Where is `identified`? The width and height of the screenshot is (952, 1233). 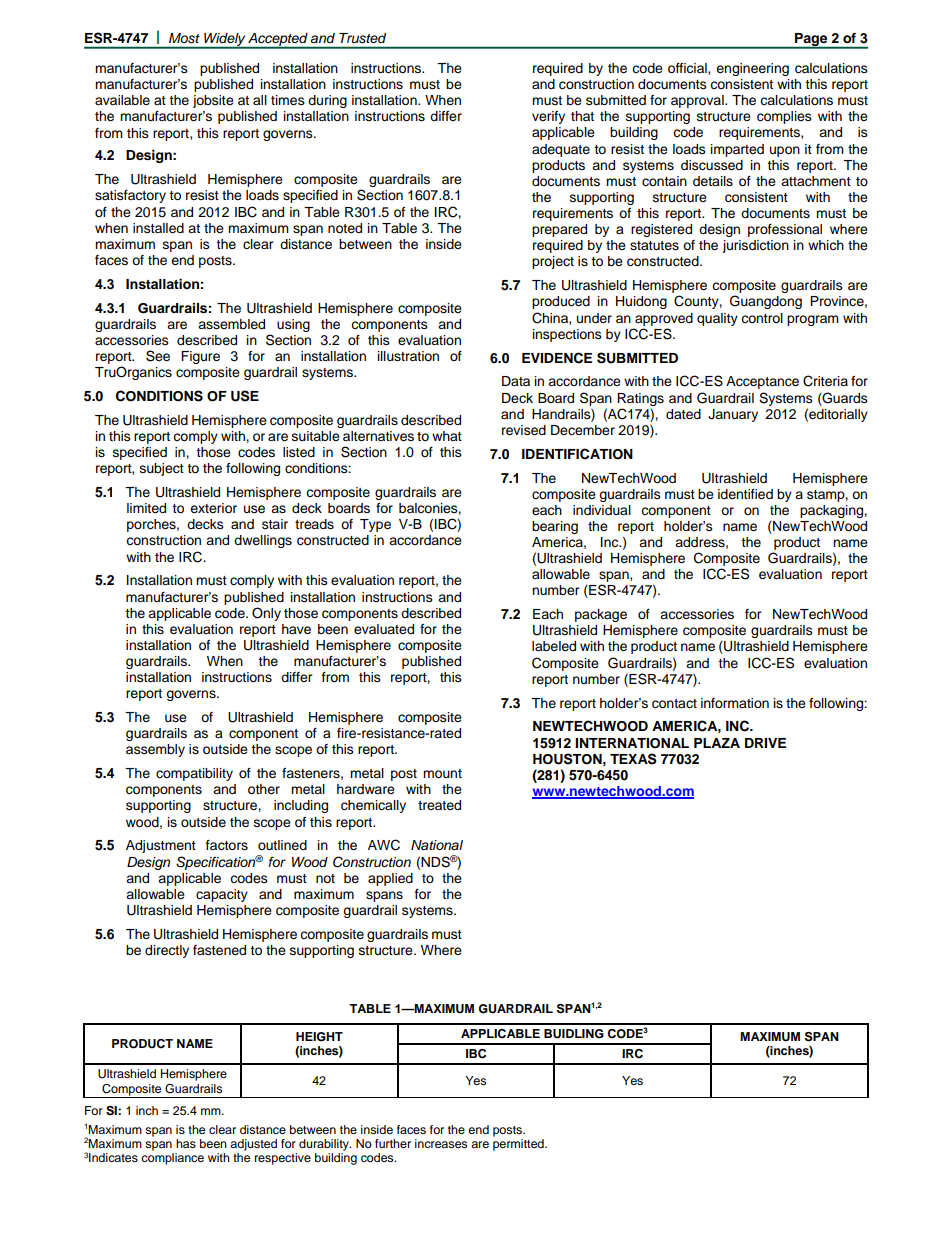
identified is located at coordinates (745, 494).
